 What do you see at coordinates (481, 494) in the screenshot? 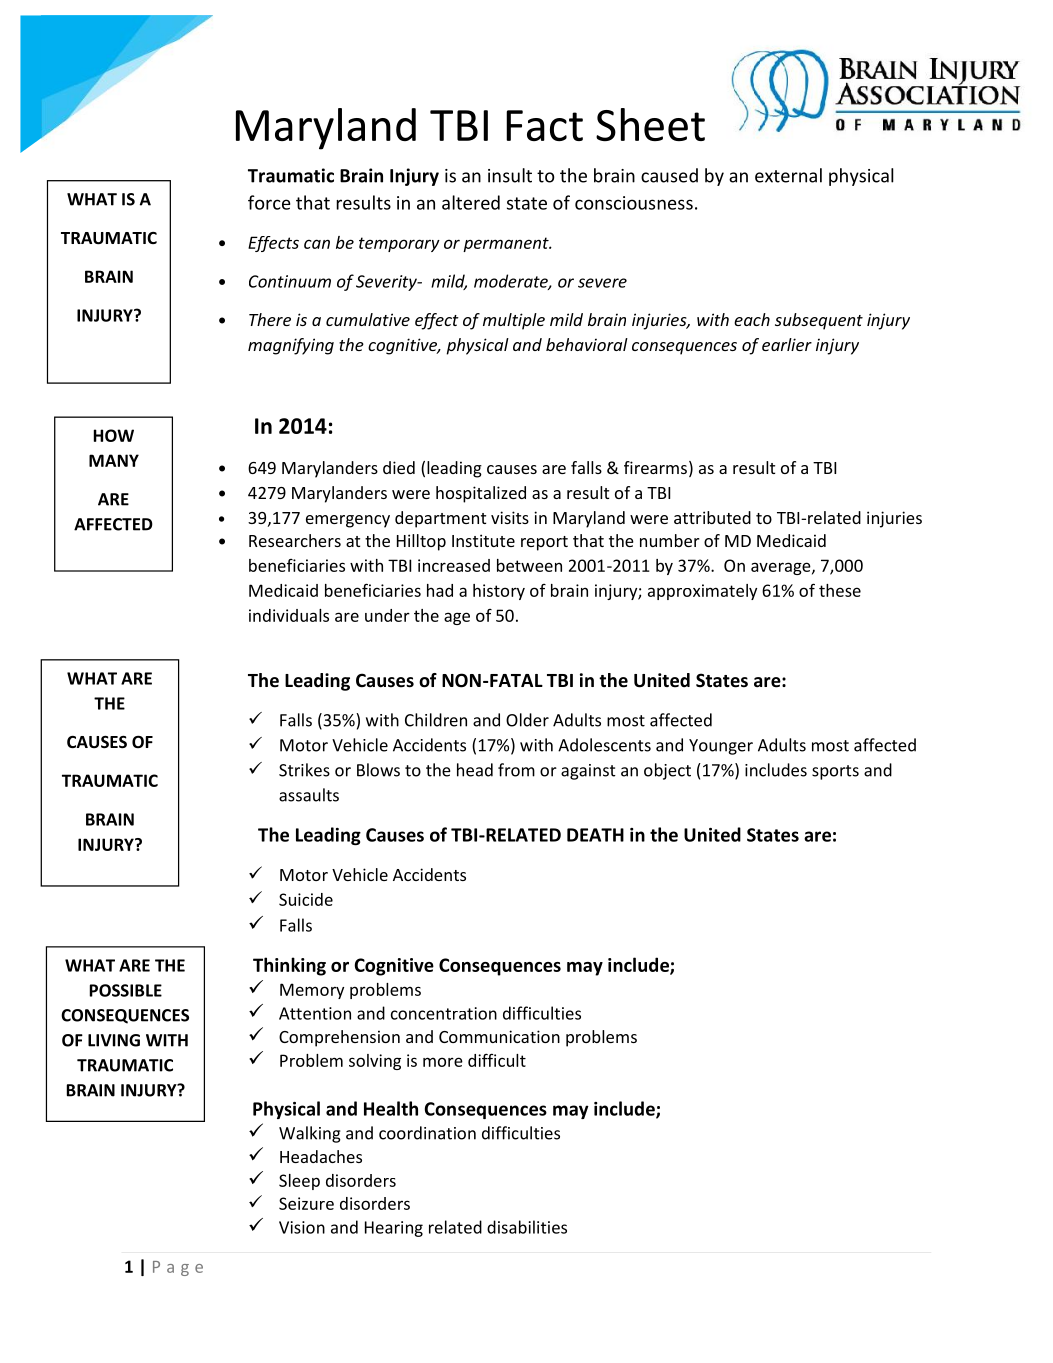
I see `hospitalized` at bounding box center [481, 494].
